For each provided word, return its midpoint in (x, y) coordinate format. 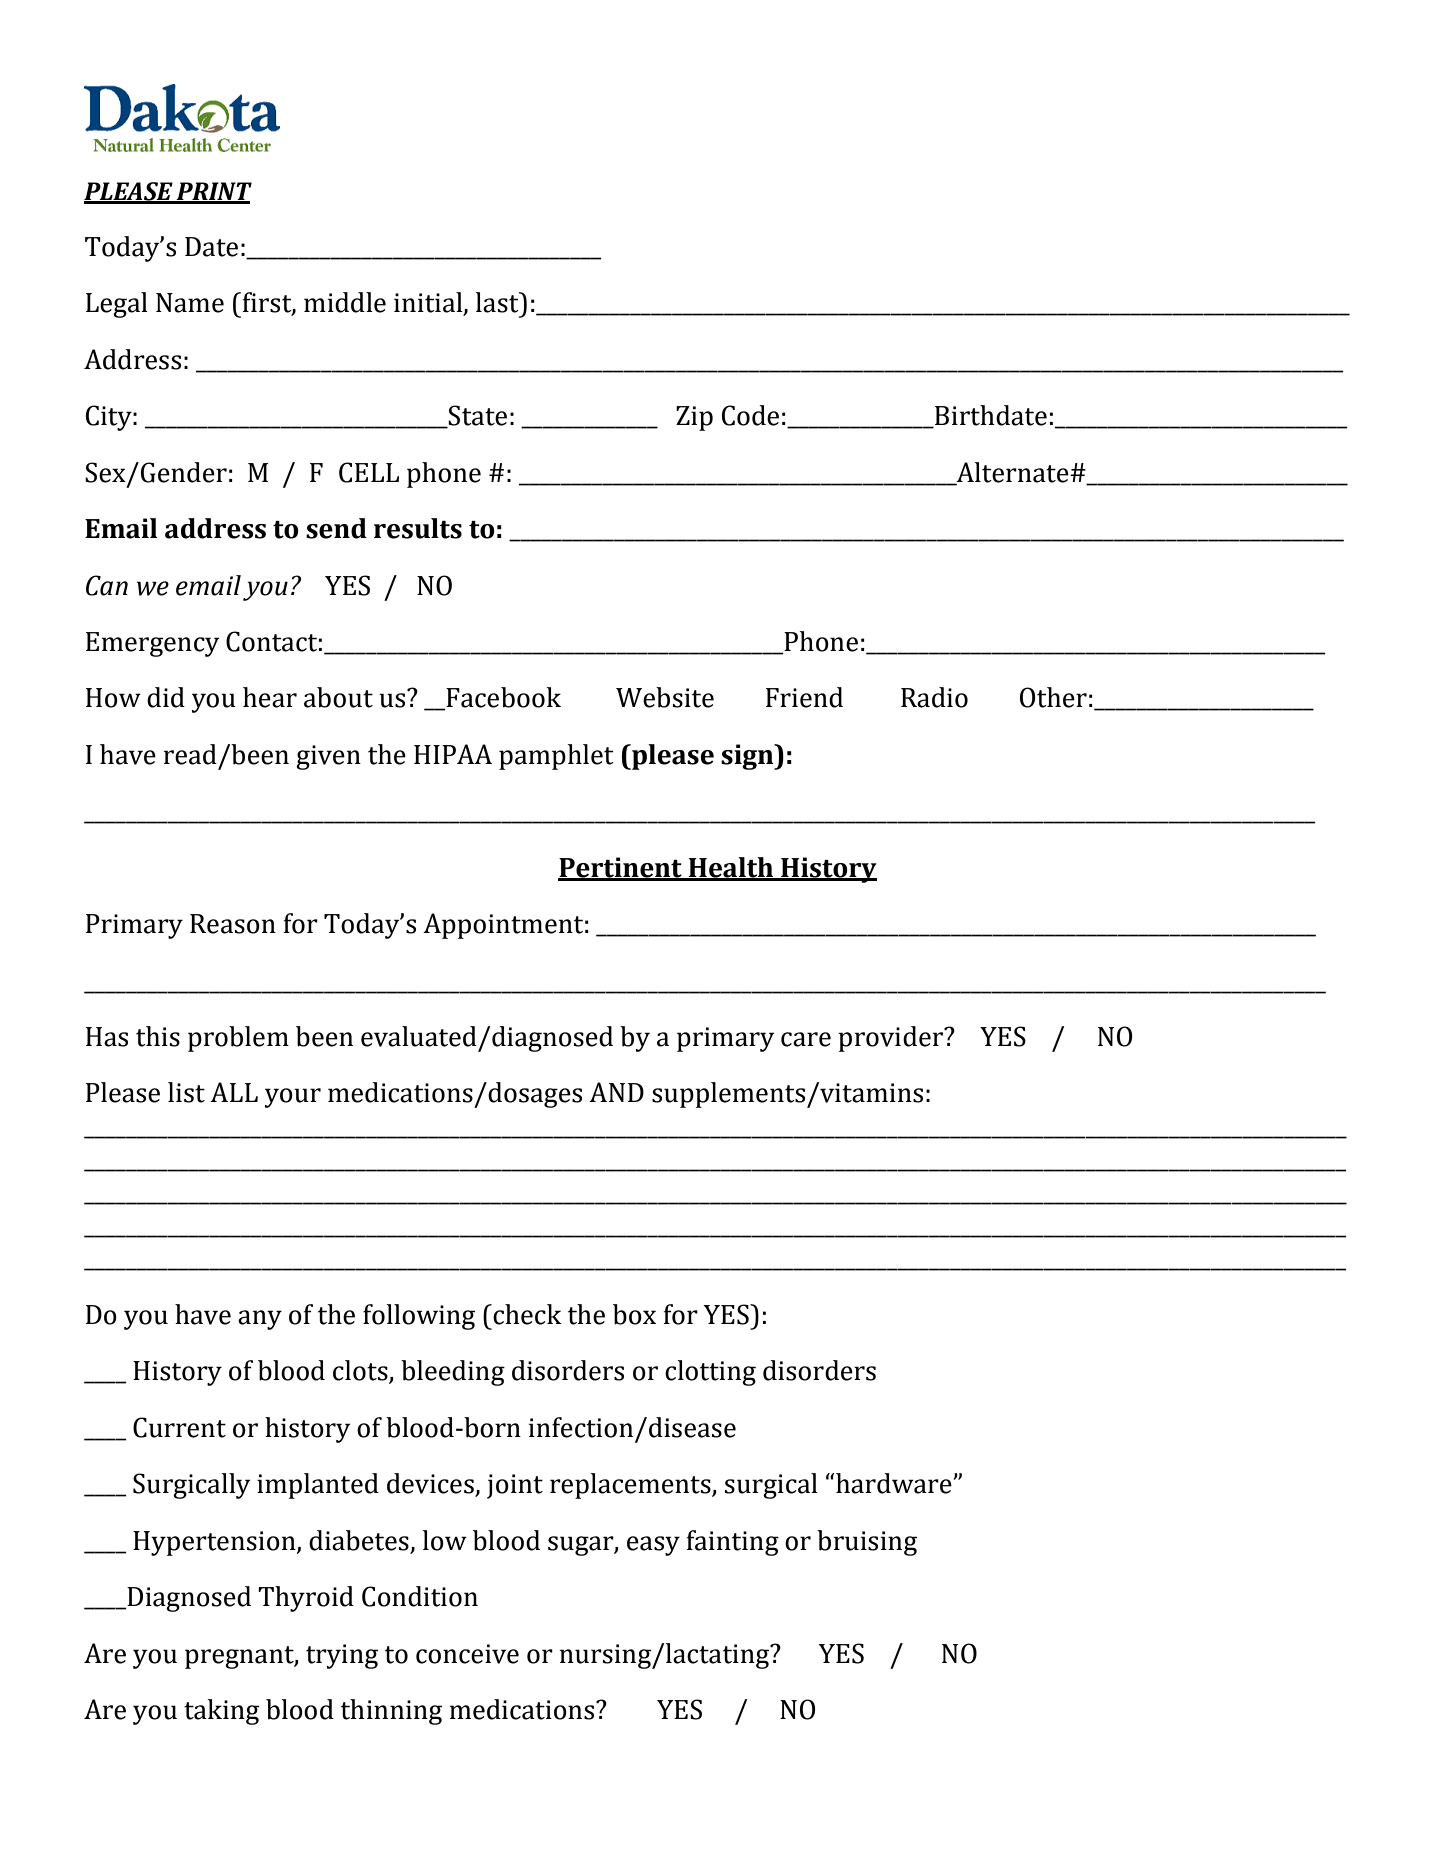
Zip (694, 418)
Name (190, 303)
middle (345, 302)
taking (221, 1712)
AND (616, 1092)
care (806, 1039)
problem (238, 1039)
